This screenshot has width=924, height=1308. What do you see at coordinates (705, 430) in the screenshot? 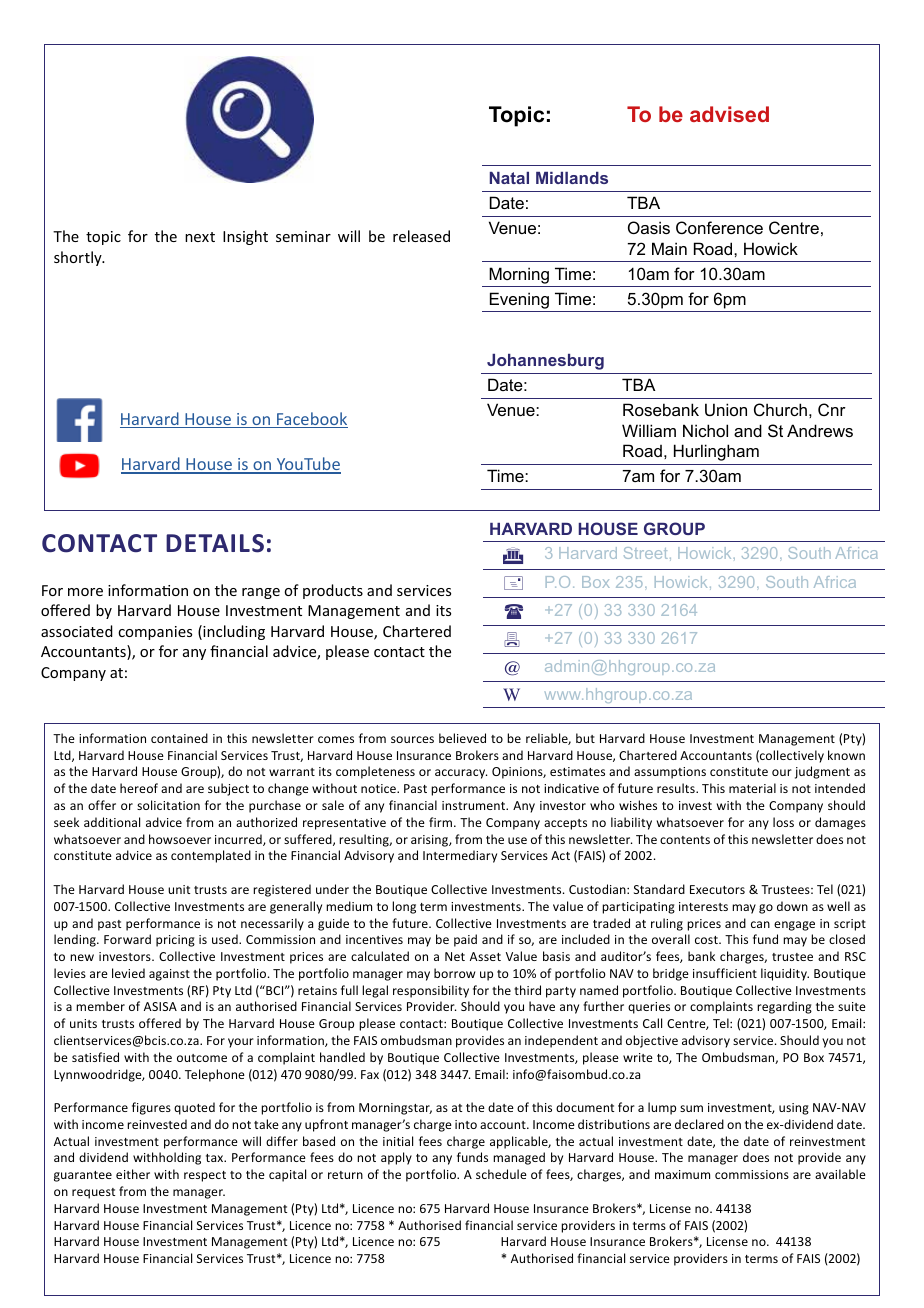
I see `Nichol` at bounding box center [705, 430].
